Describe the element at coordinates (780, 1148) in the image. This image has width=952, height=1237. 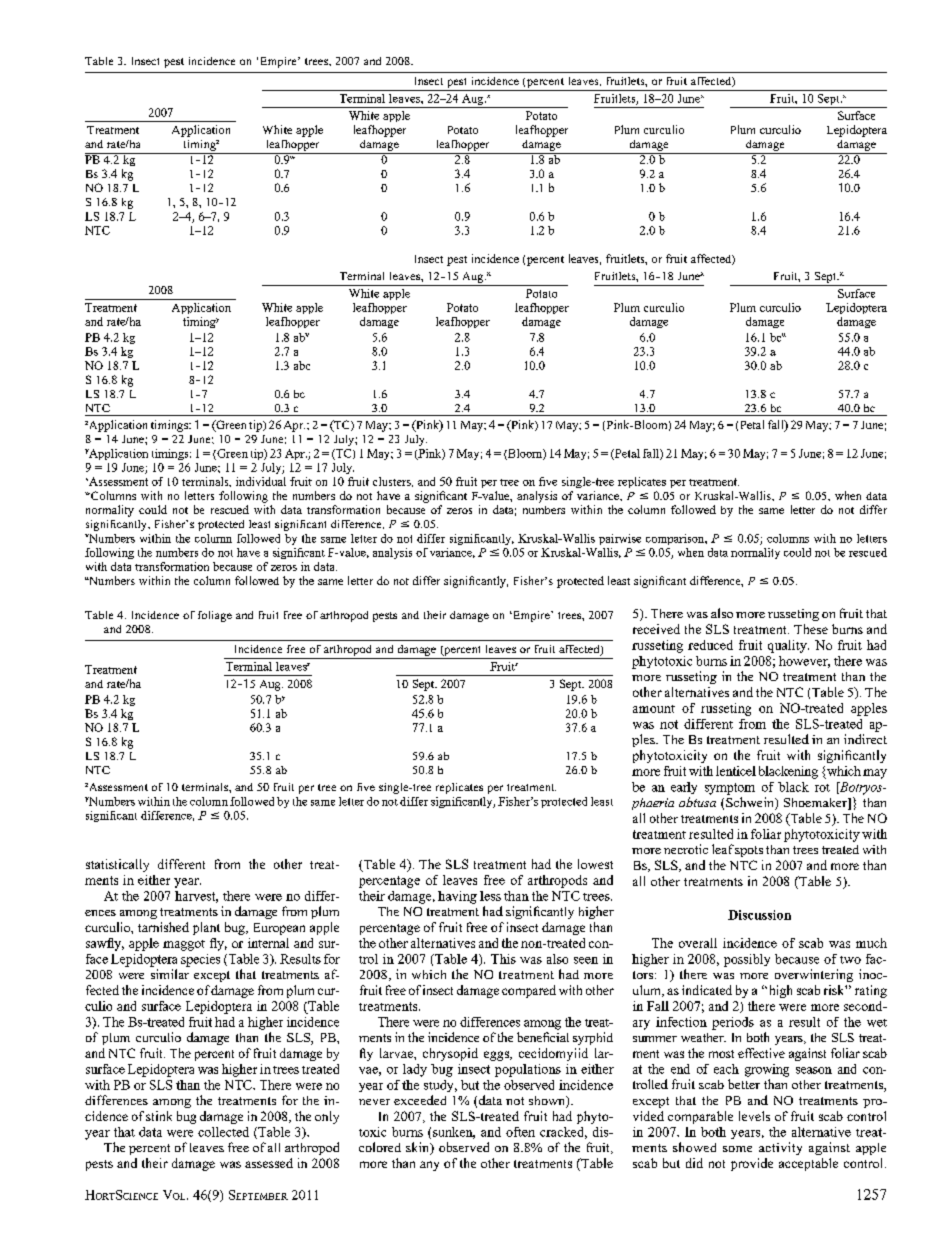
I see `activity` at that location.
